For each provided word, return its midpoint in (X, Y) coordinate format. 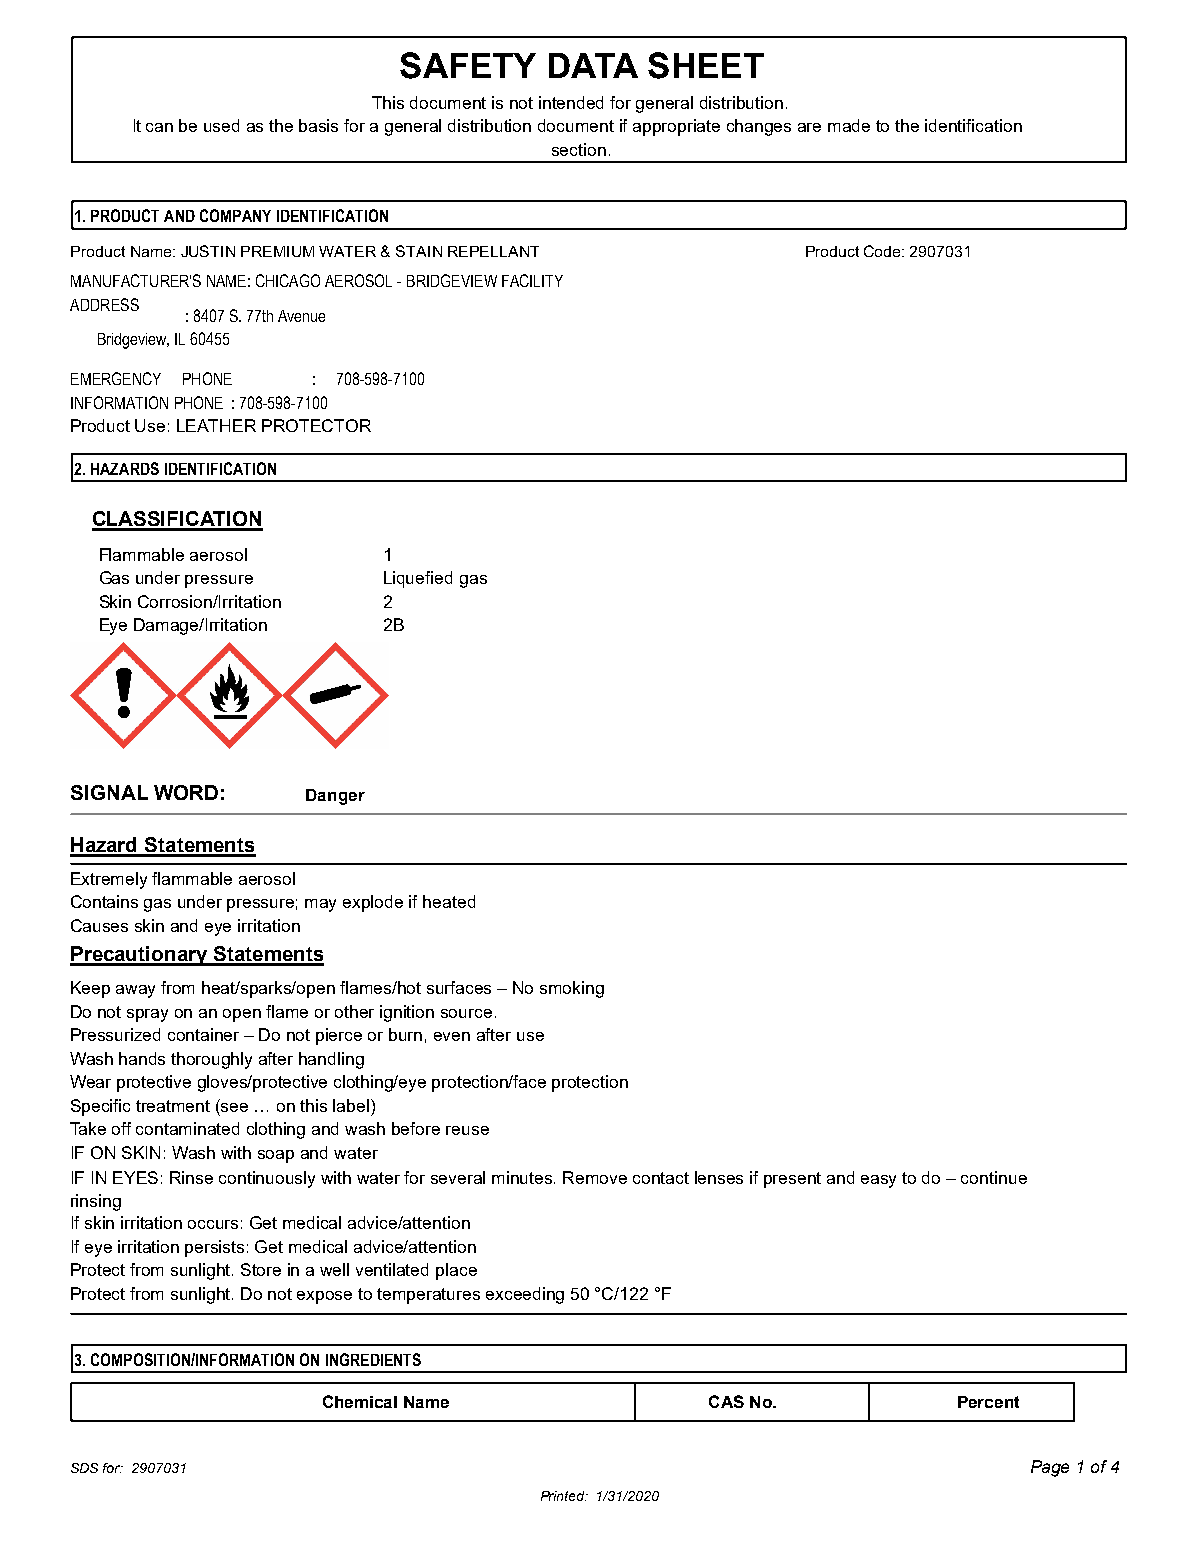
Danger (335, 797)
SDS (84, 1468)
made (849, 125)
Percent (988, 1402)
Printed (564, 1496)
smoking (572, 989)
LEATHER (216, 425)
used (221, 125)
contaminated (187, 1128)
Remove (595, 1177)
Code (883, 251)
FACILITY (532, 280)
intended (571, 102)
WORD (186, 792)
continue (994, 1177)
